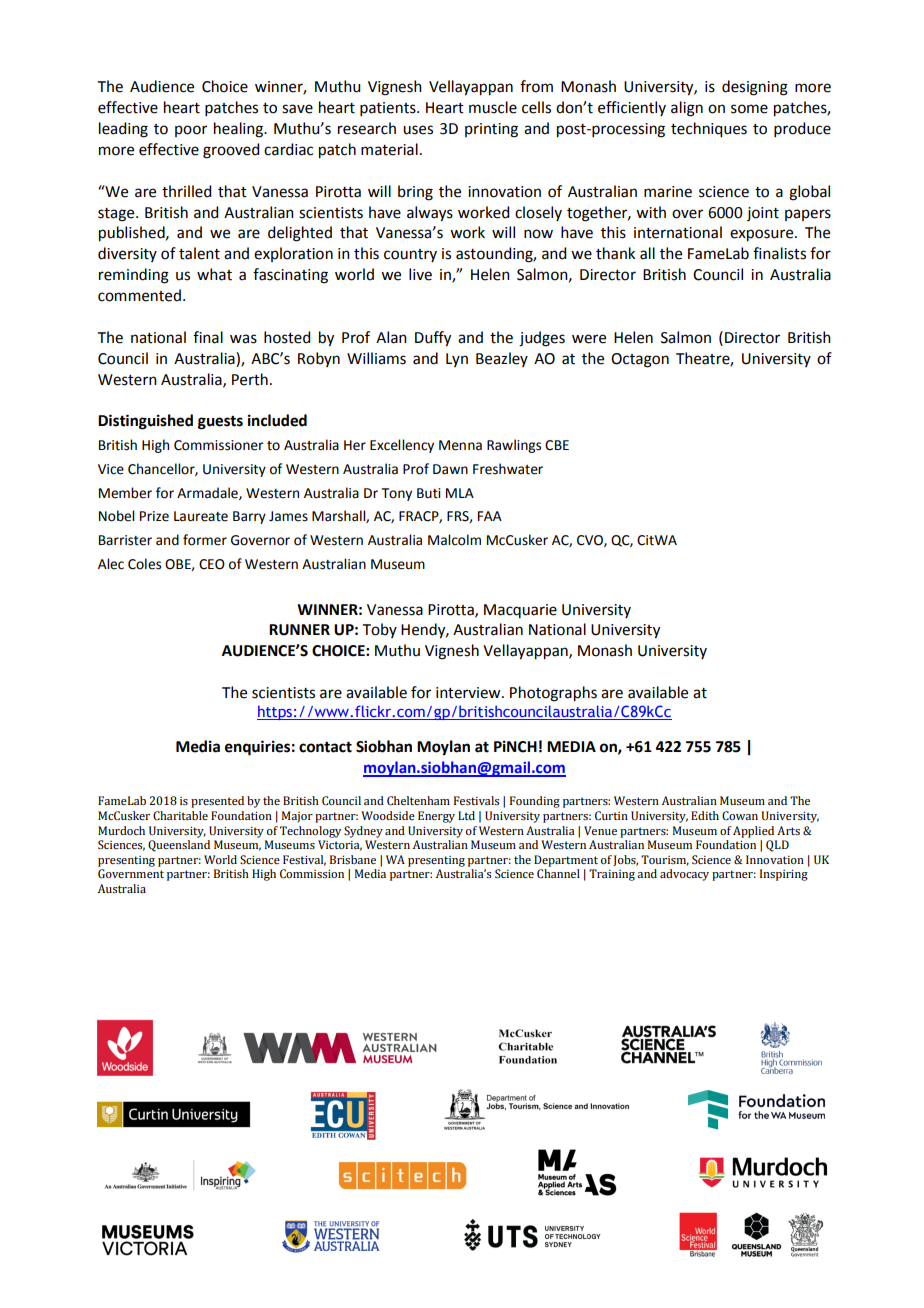 The width and height of the screenshot is (924, 1308). I want to click on RUNNER, so click(299, 630).
